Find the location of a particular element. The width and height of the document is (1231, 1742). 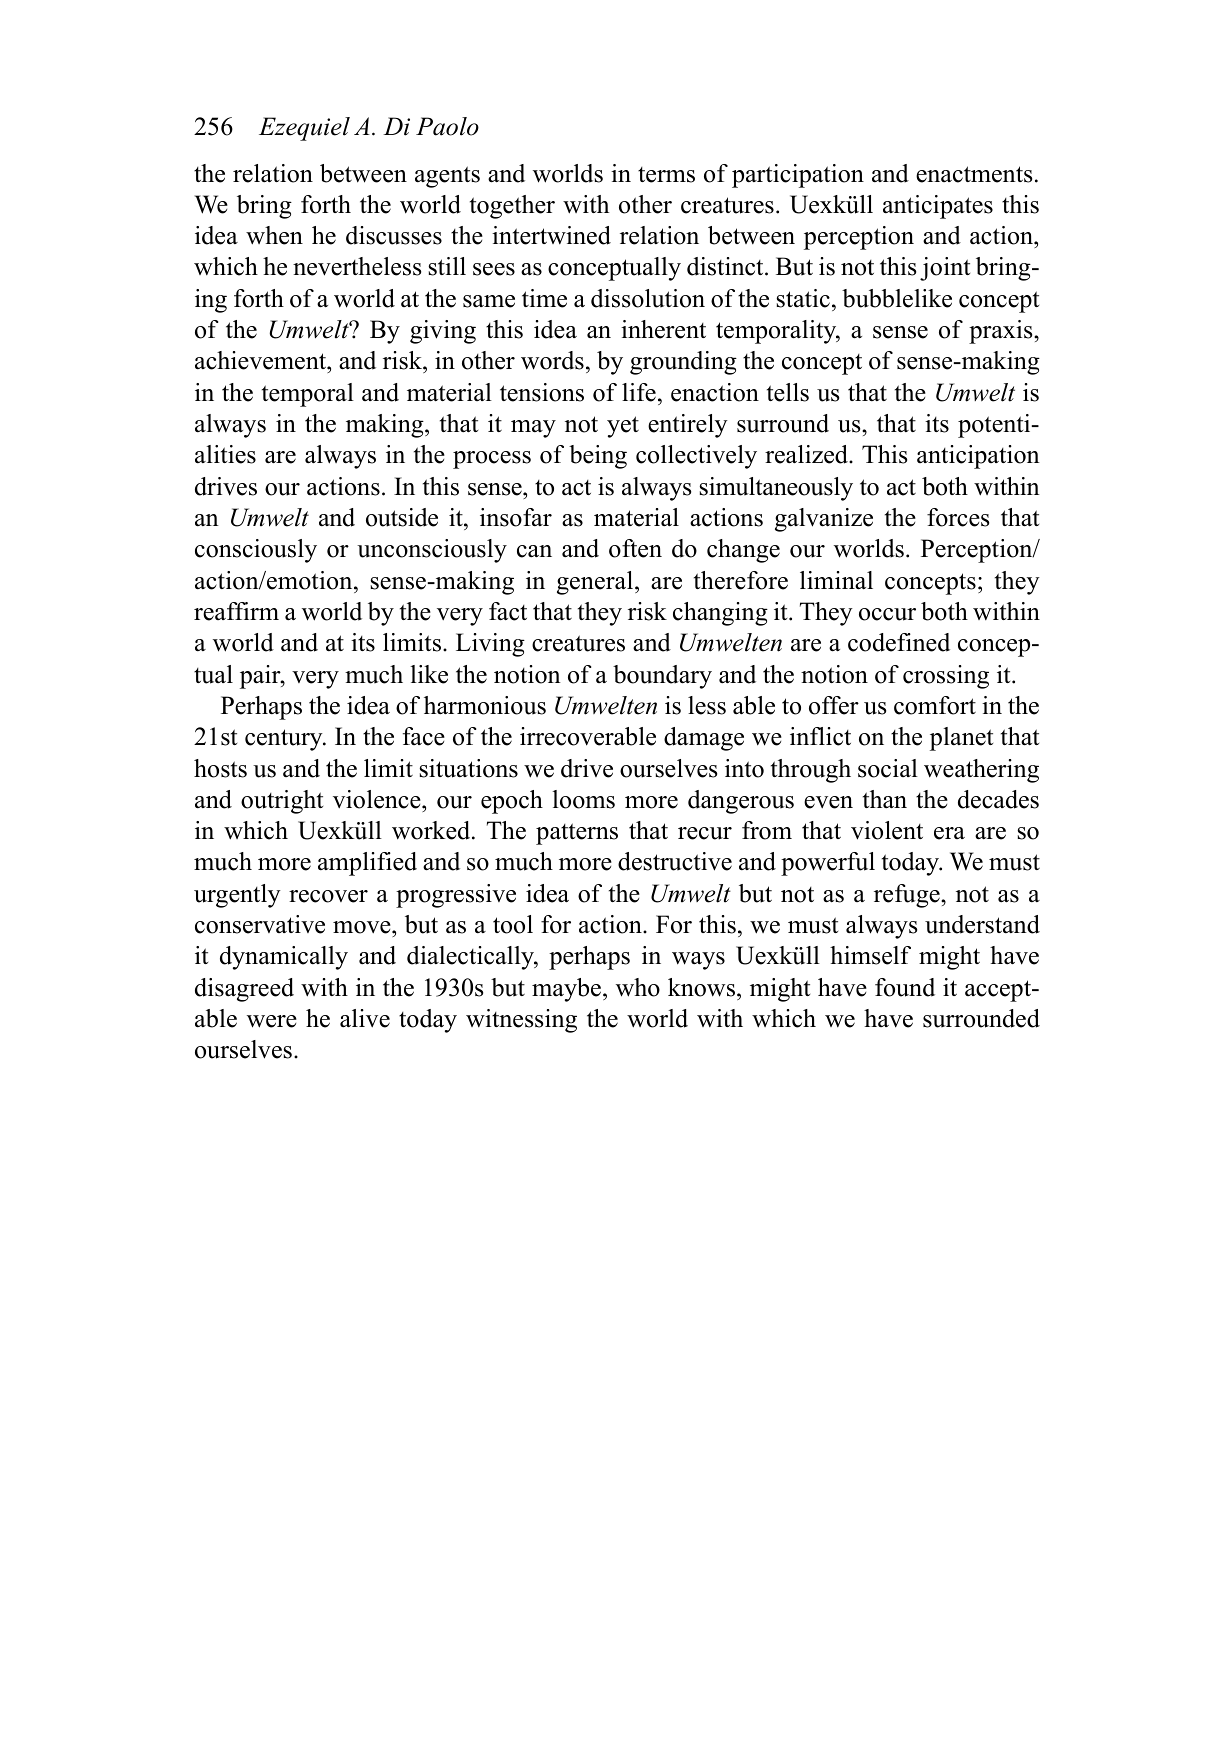

giving is located at coordinates (443, 332).
